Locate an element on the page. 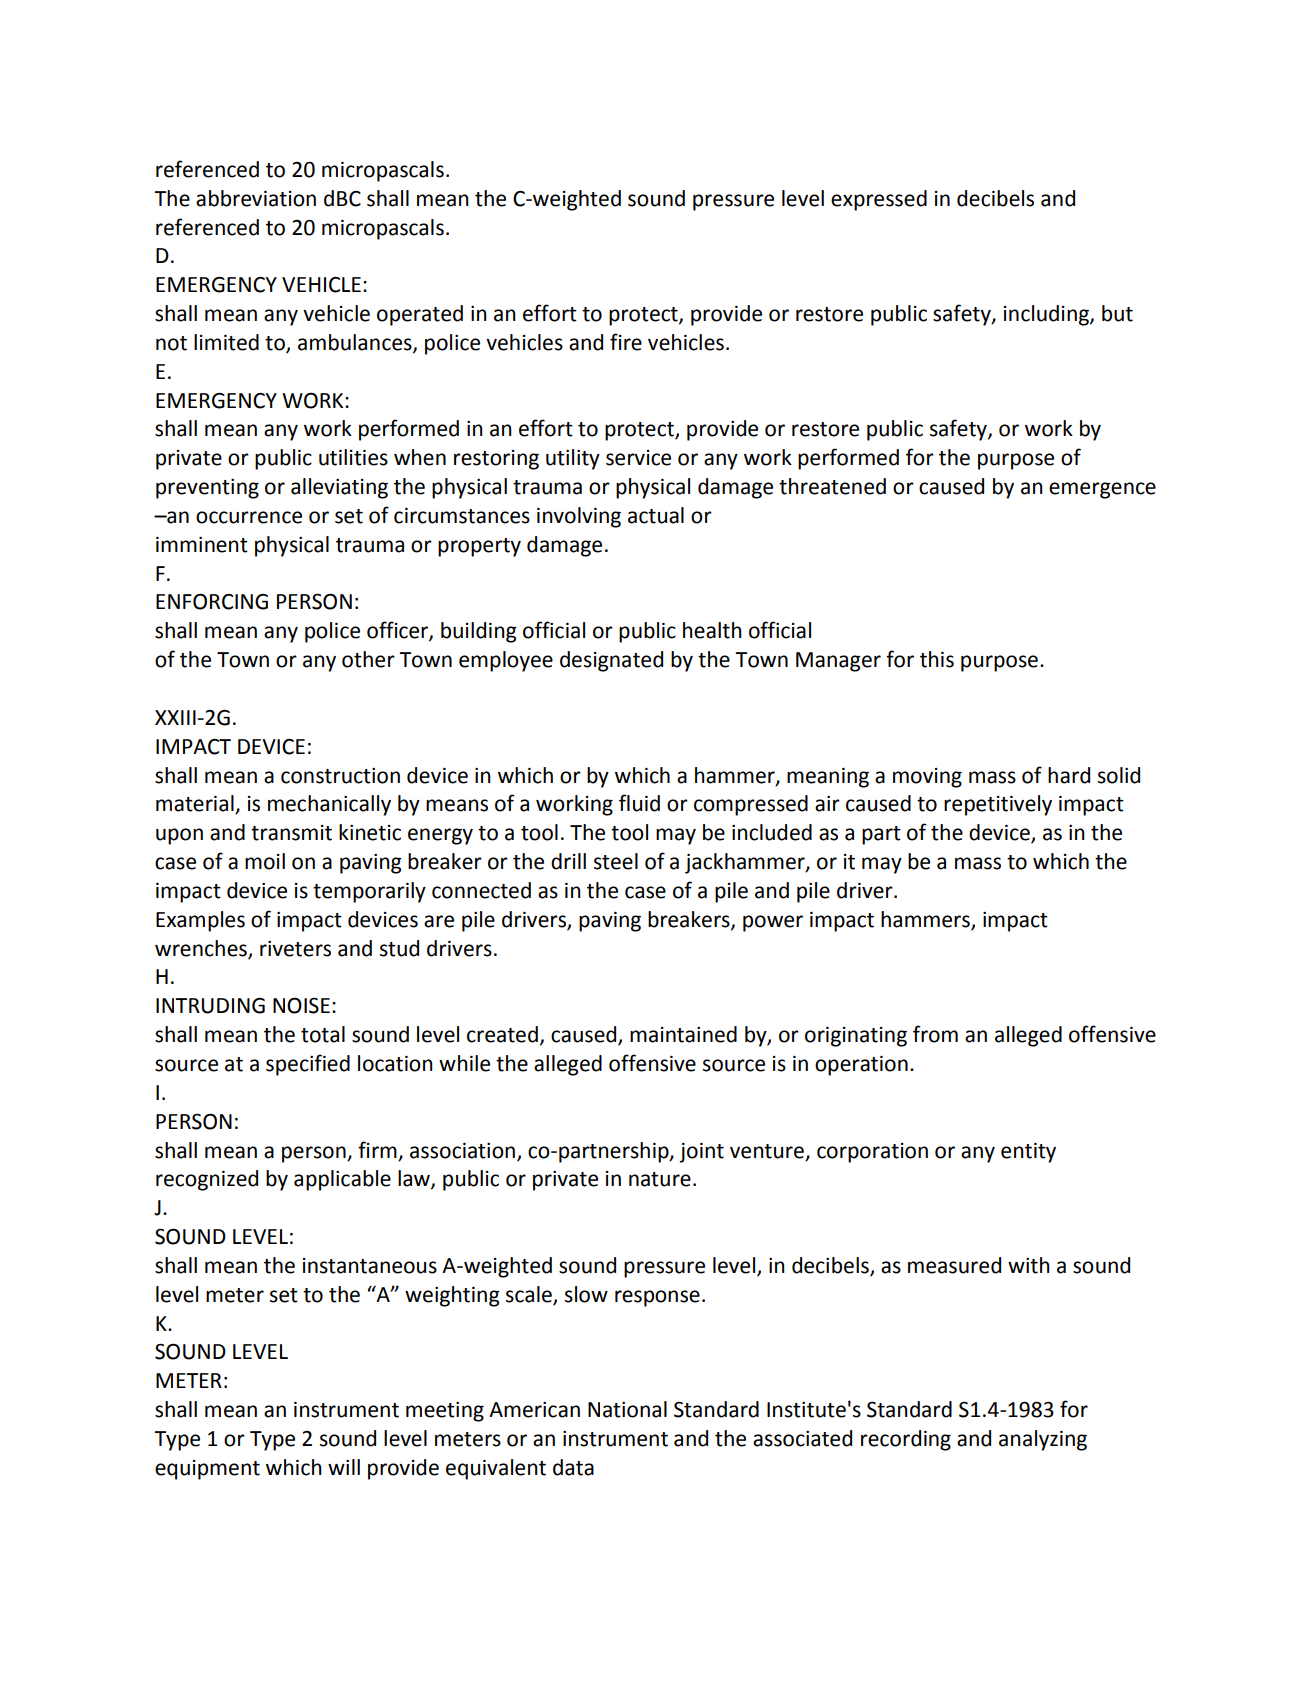 The image size is (1315, 1701). this is located at coordinates (937, 659).
